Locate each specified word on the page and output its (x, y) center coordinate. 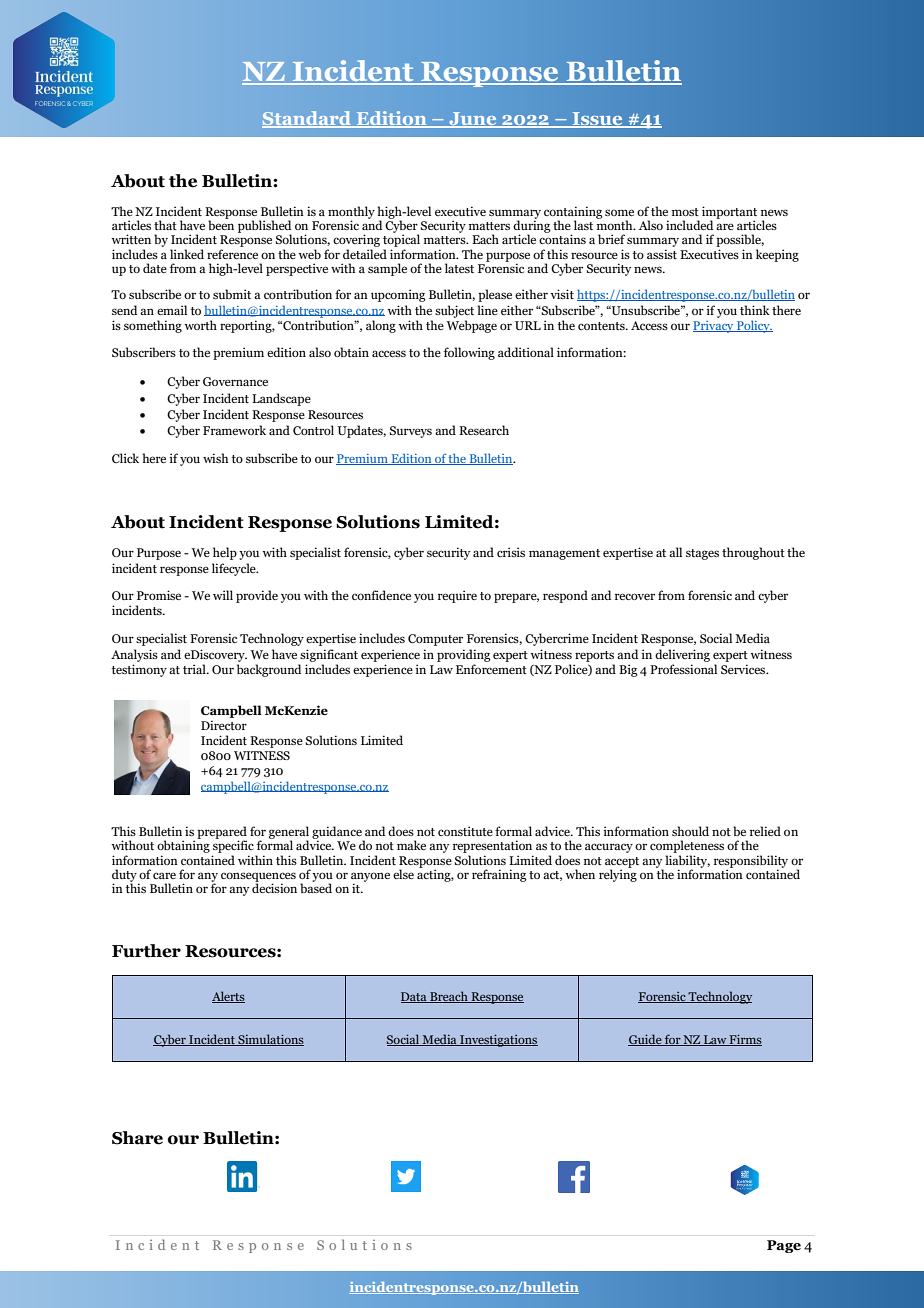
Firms (745, 1040)
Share (137, 1138)
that (165, 225)
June (473, 120)
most (685, 212)
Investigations (498, 1040)
